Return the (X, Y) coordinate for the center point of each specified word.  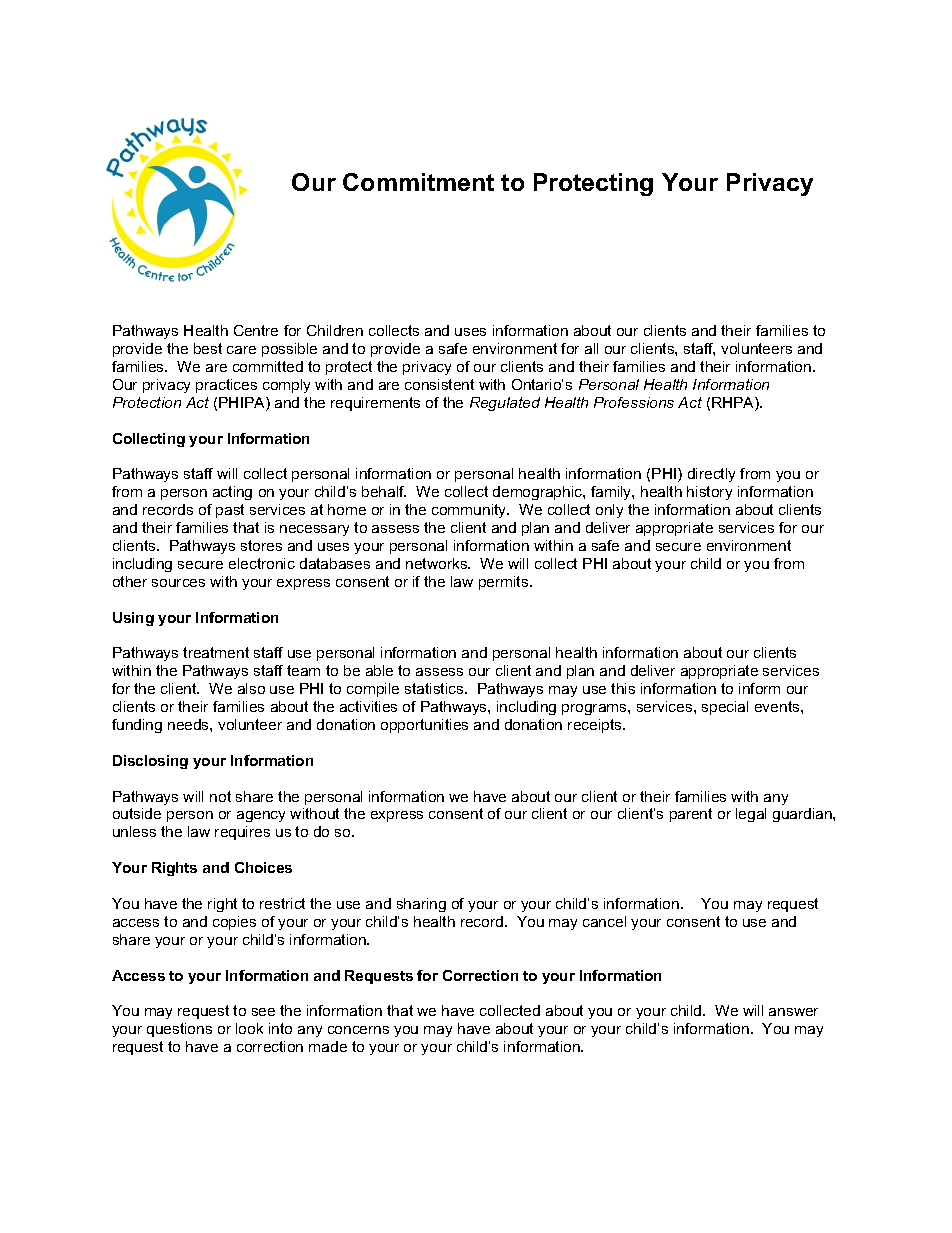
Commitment (418, 182)
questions (179, 1030)
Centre (256, 330)
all (591, 348)
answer (793, 1012)
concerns (358, 1030)
